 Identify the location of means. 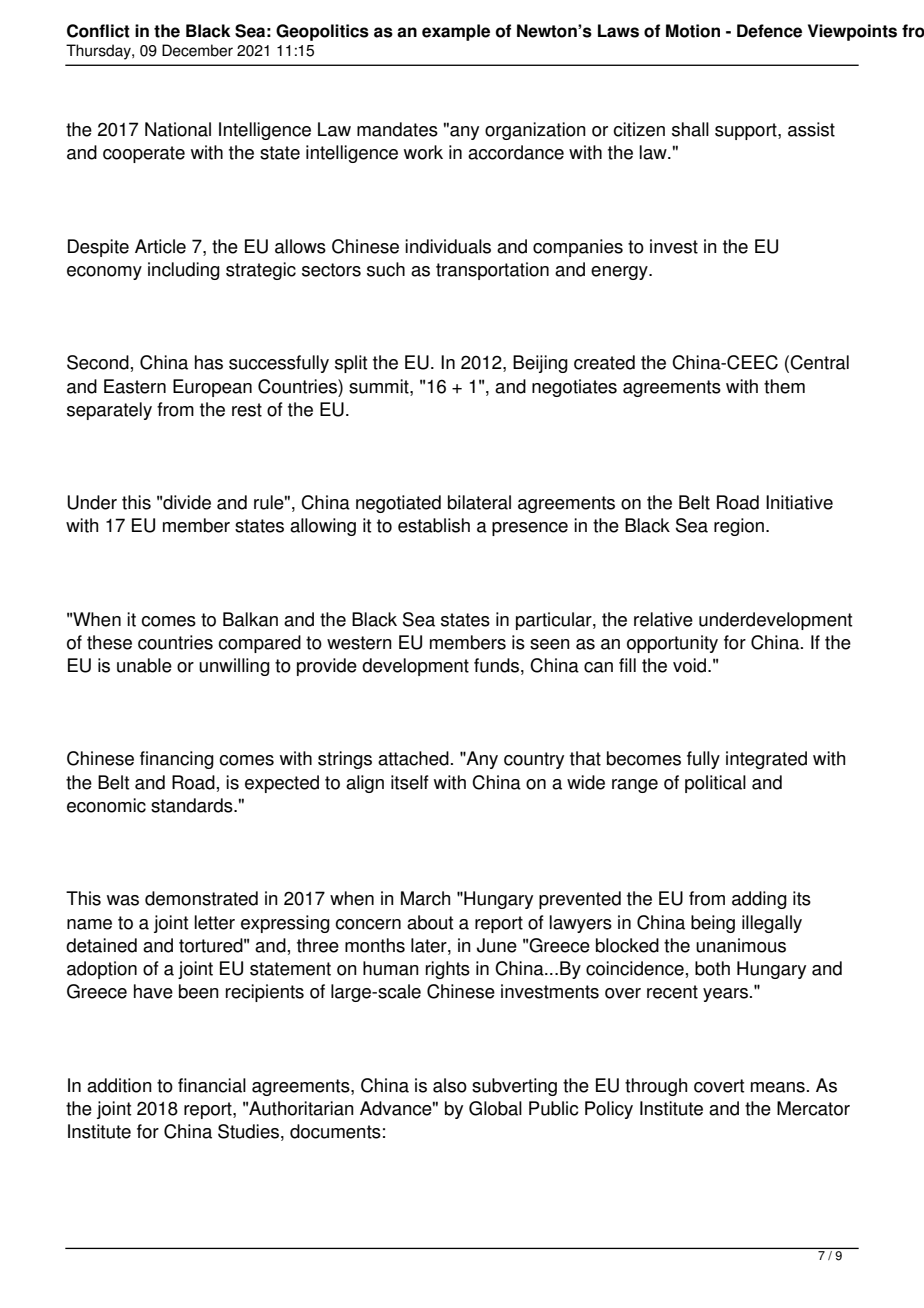
(778, 1087).
